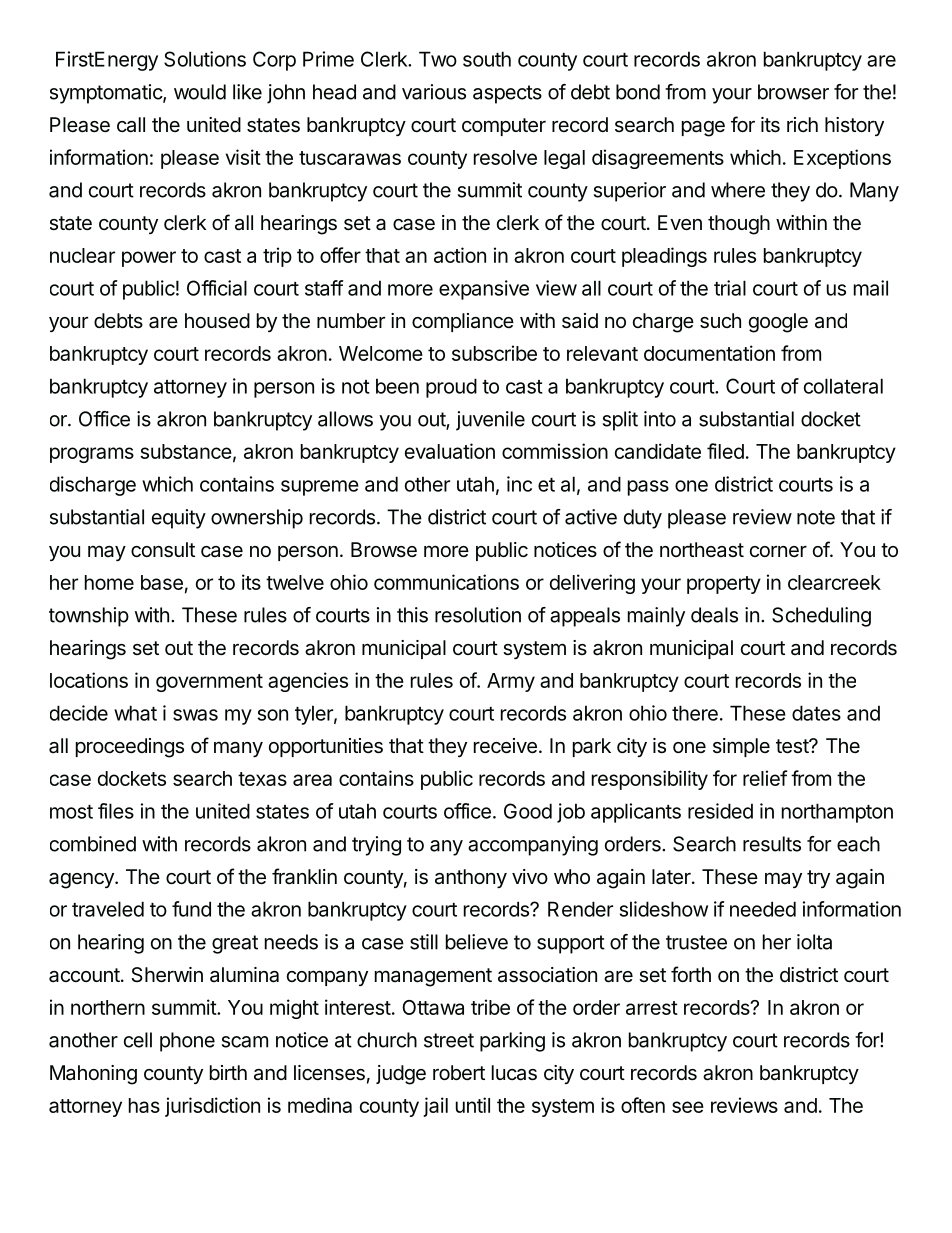  Describe the element at coordinates (688, 1107) in the screenshot. I see `see` at that location.
